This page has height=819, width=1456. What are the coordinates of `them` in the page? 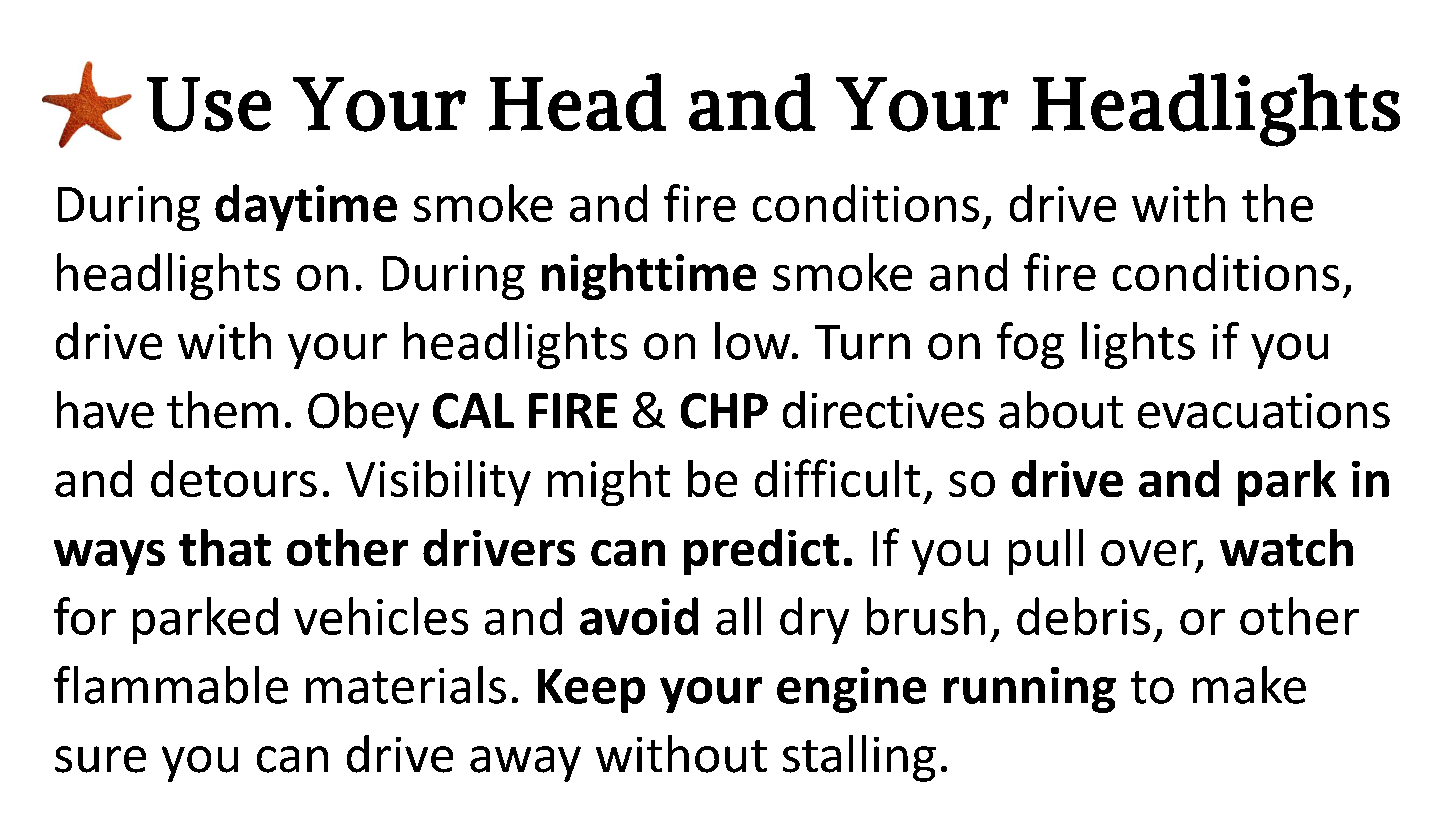 It's located at (222, 410).
